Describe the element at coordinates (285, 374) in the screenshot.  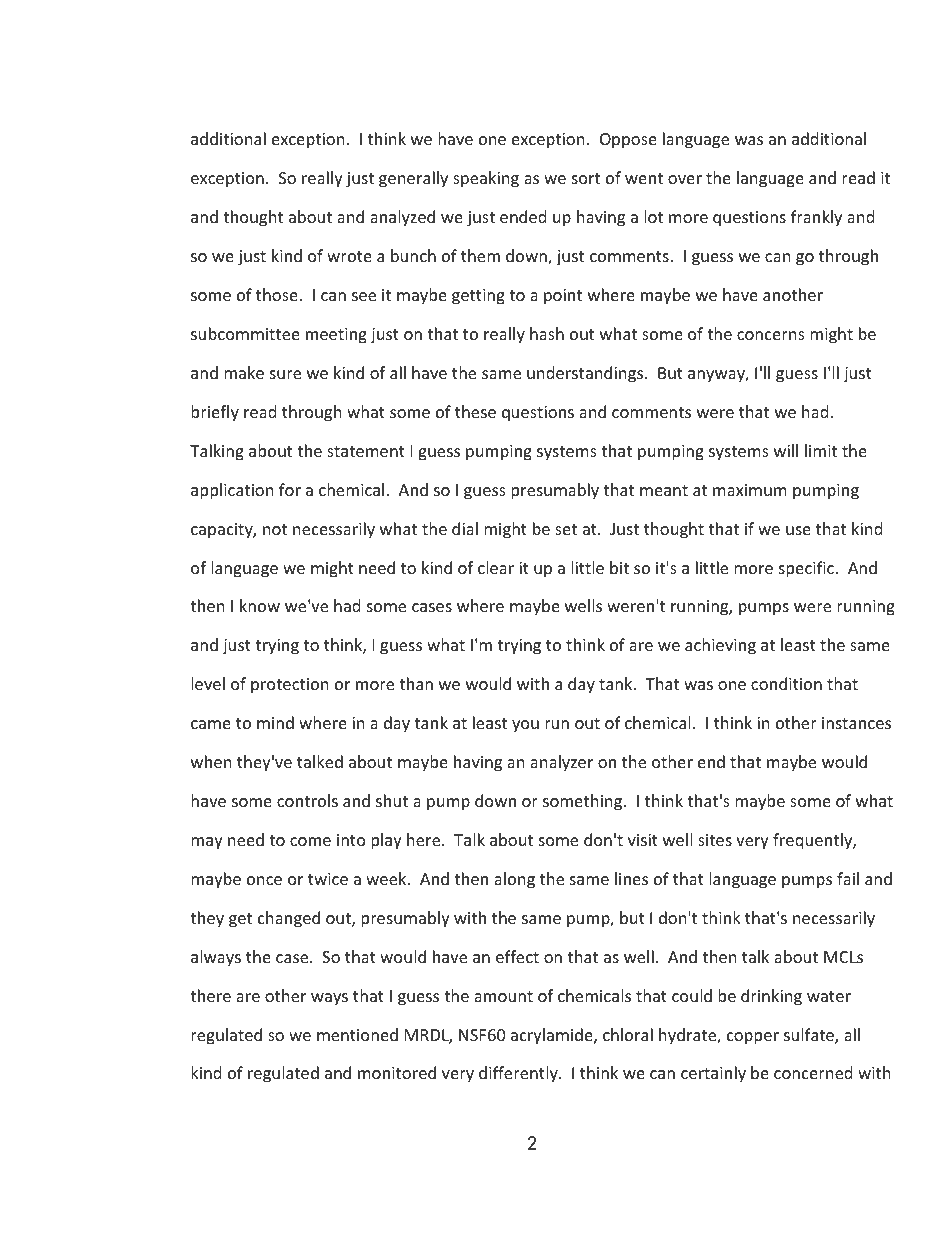
I see `sure` at that location.
